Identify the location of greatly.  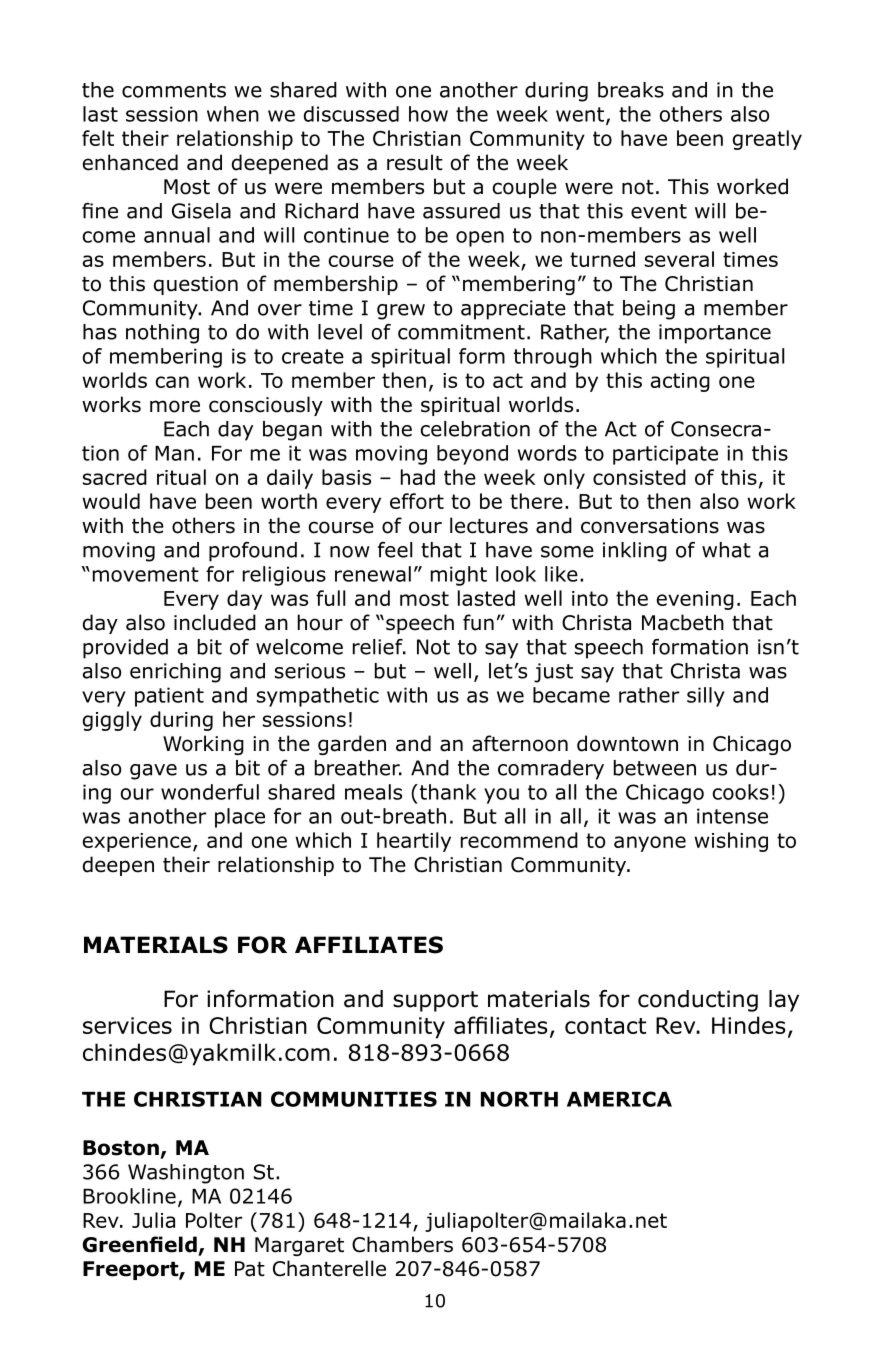
(767, 140).
